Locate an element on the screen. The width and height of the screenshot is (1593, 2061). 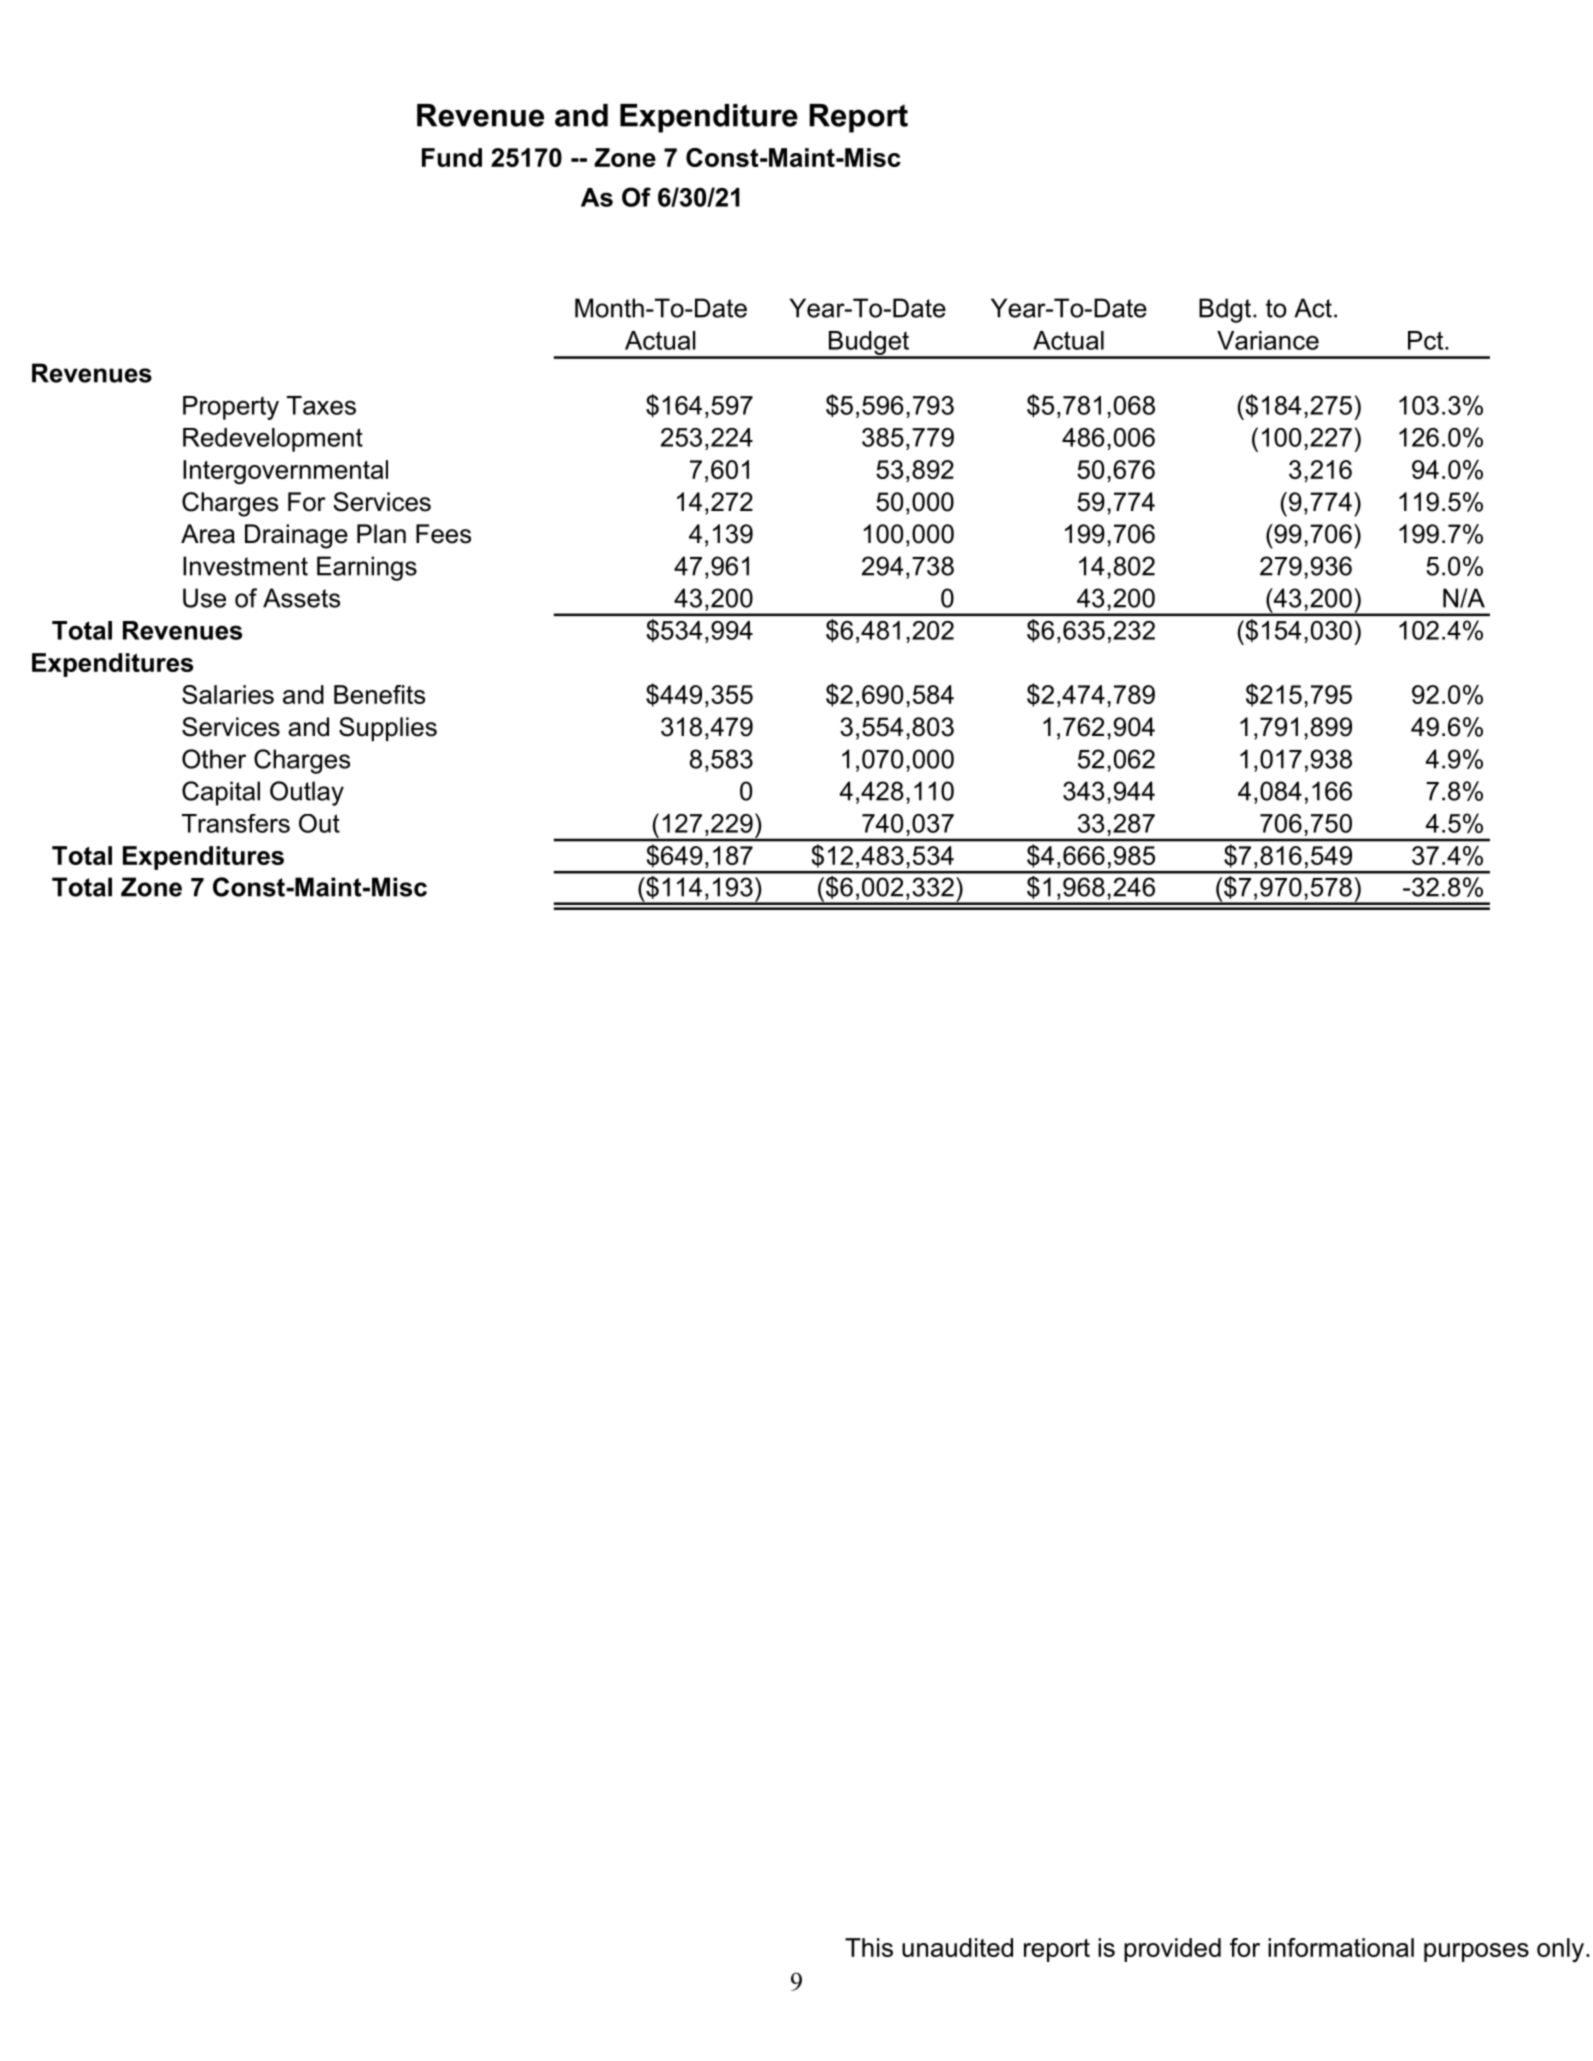
provided is located at coordinates (1172, 1950).
